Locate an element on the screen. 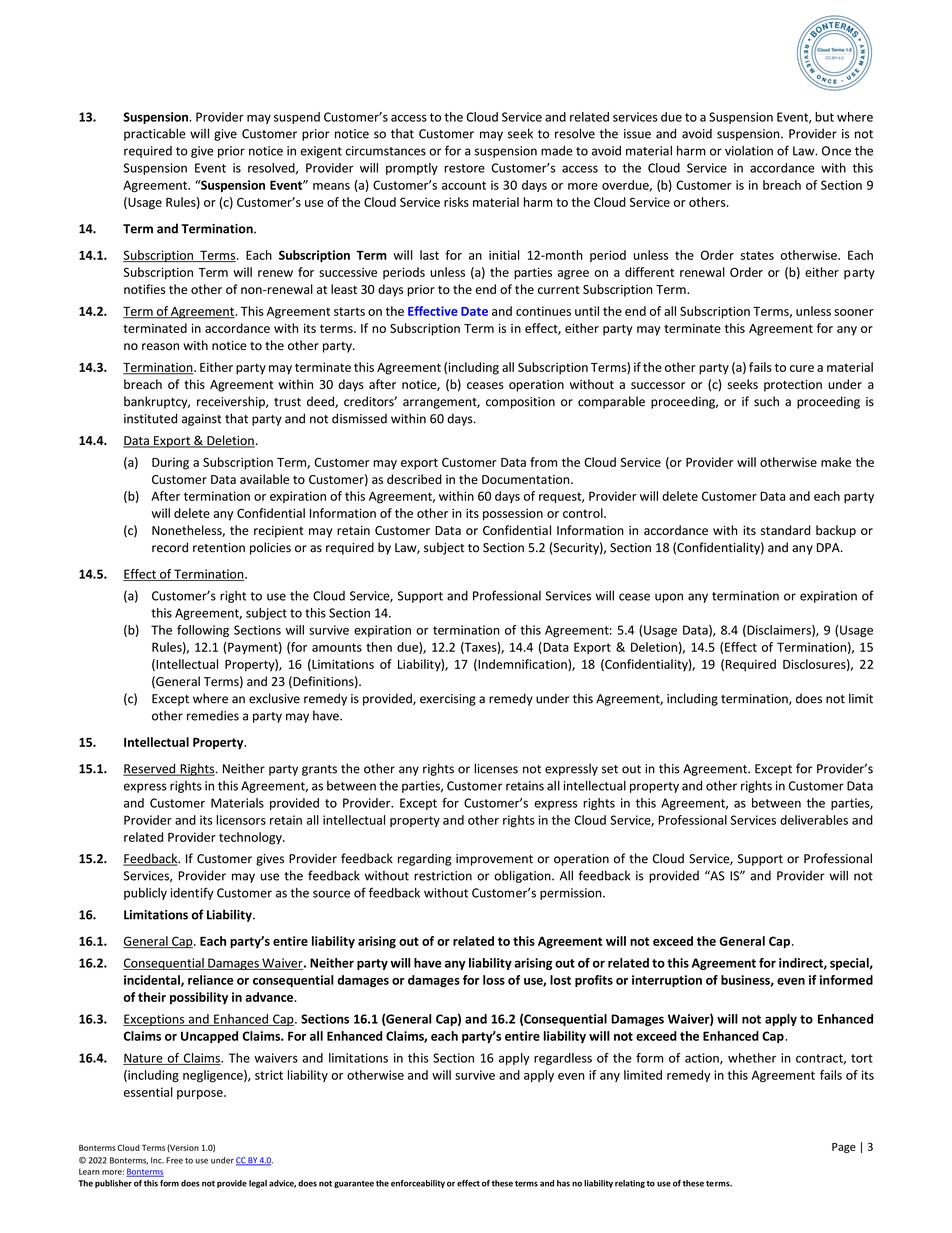 The height and width of the screenshot is (1233, 952). upon is located at coordinates (669, 598).
